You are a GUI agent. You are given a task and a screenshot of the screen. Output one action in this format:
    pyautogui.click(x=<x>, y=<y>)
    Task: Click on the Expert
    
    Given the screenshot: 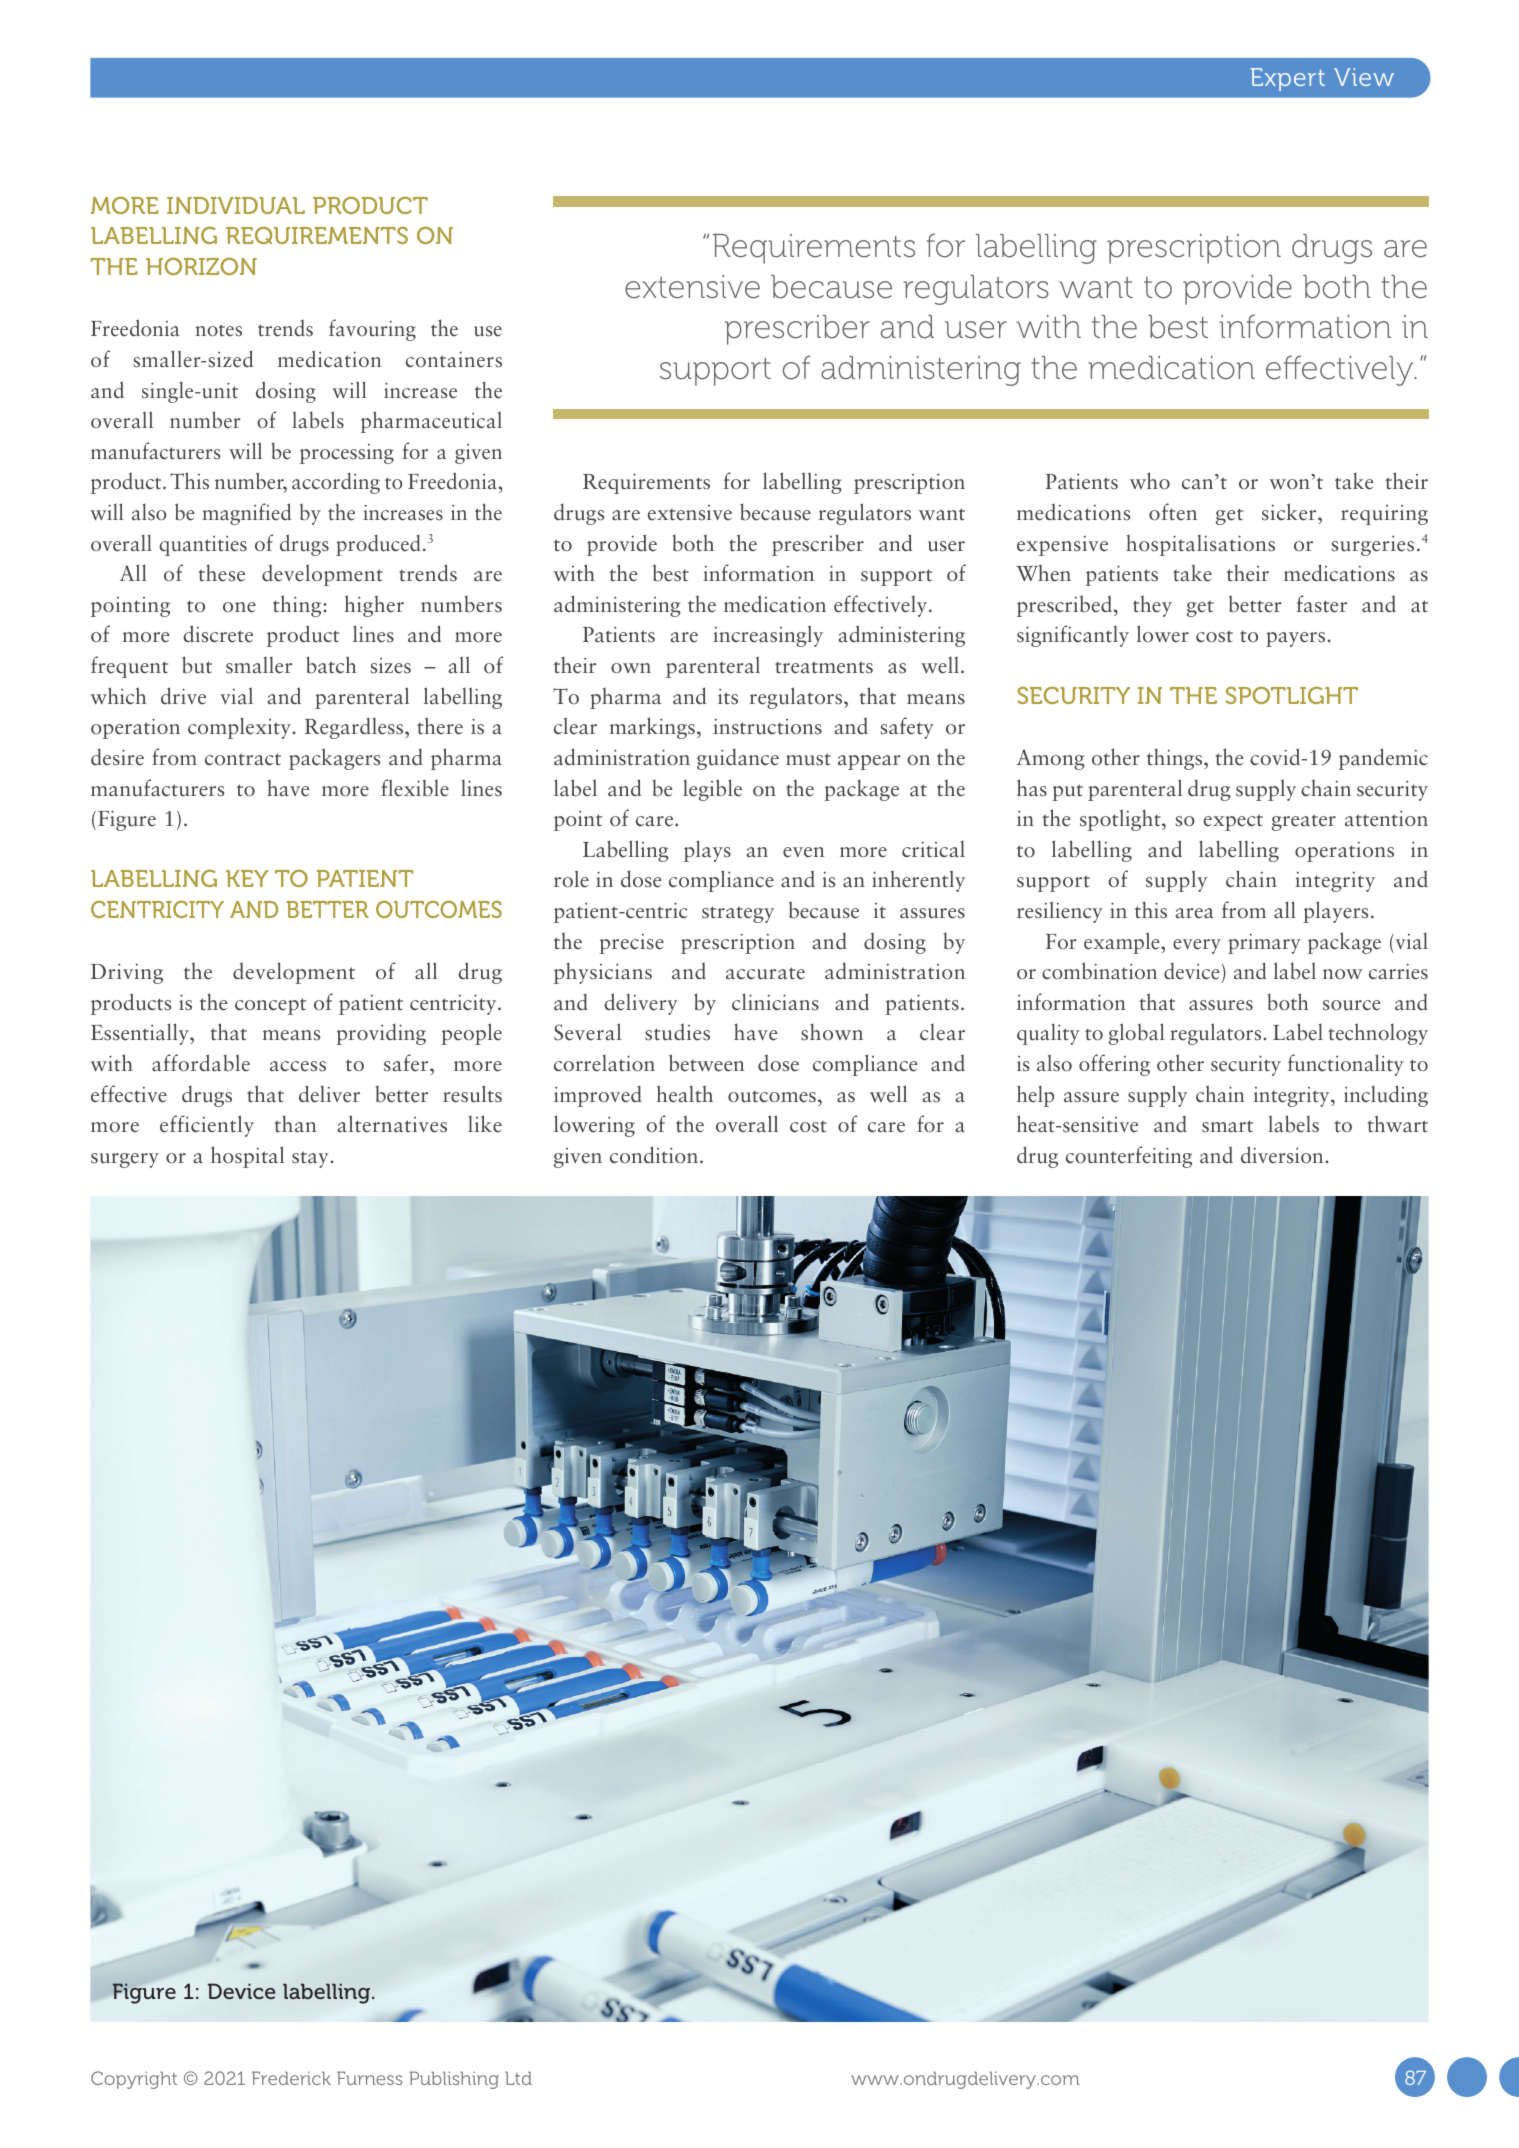 What is the action you would take?
    pyautogui.click(x=1288, y=79)
